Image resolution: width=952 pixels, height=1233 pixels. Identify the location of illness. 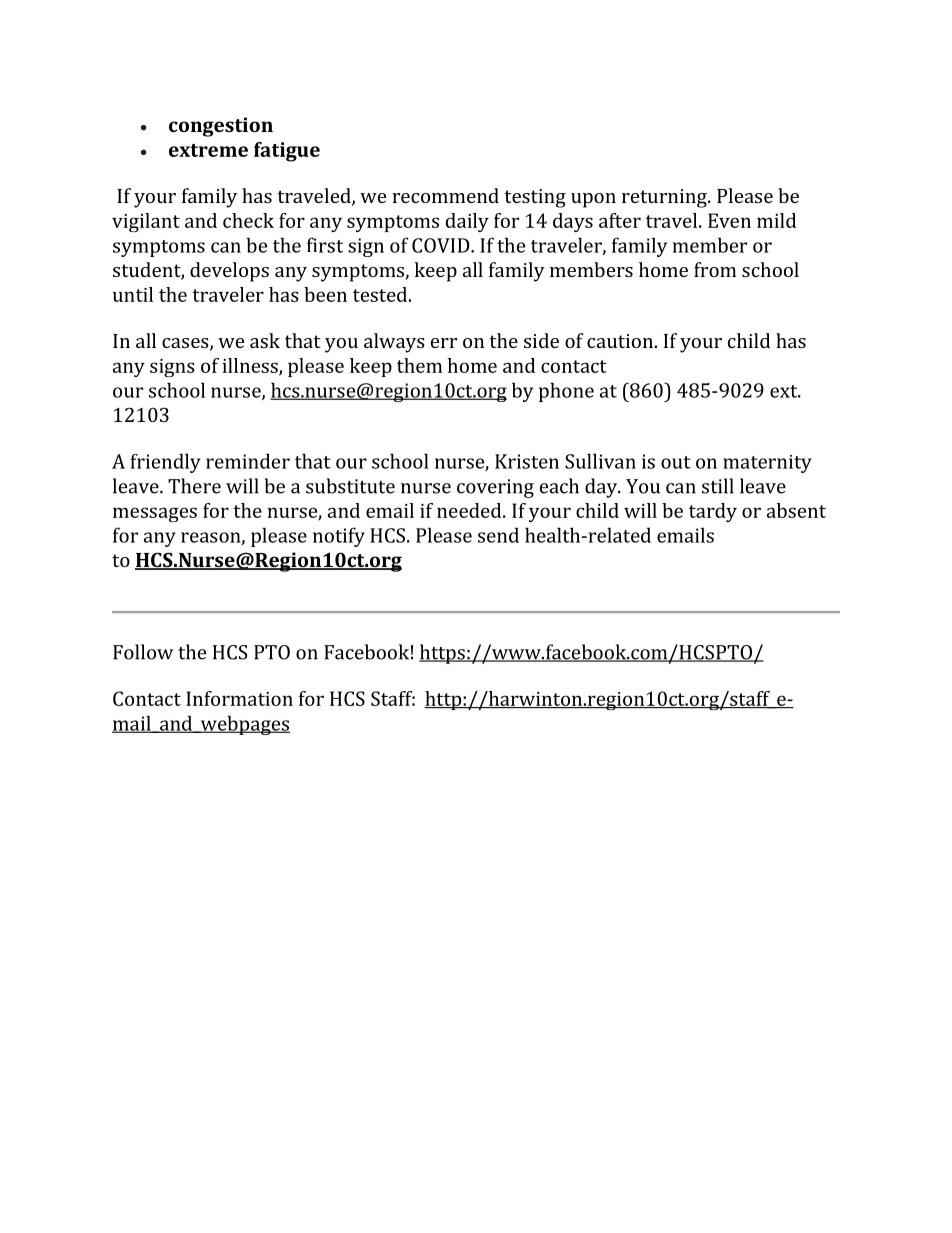
(251, 366).
